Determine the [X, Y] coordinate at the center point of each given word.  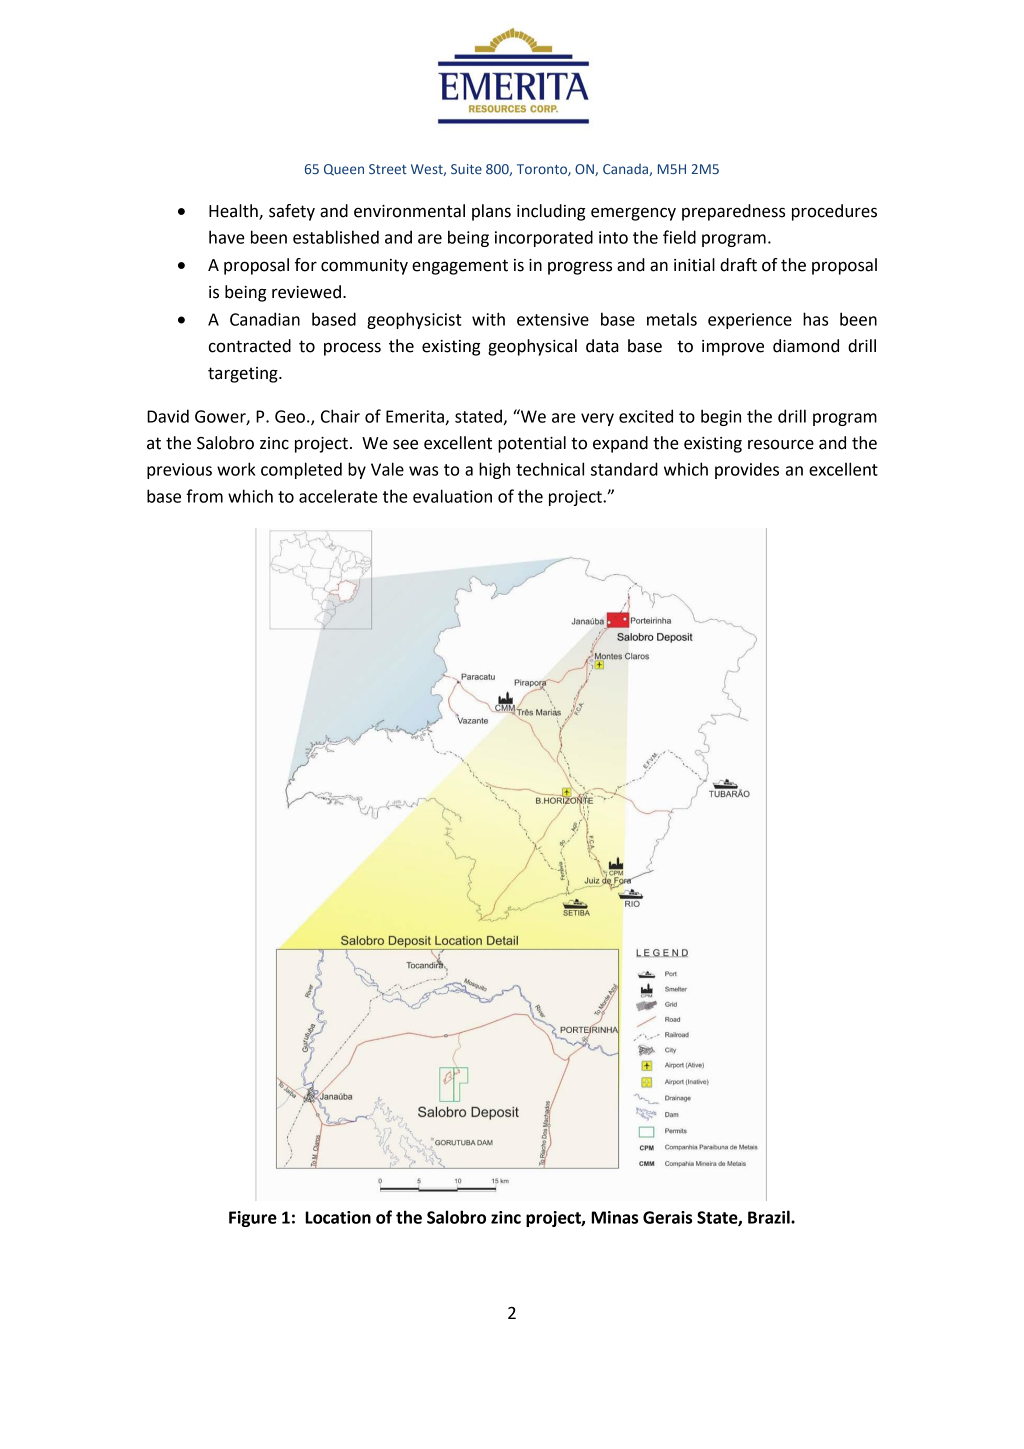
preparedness [733, 212]
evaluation [452, 496]
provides [747, 470]
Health [234, 212]
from [204, 496]
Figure [253, 1219]
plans [491, 212]
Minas [614, 1217]
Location [338, 1217]
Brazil [770, 1217]
